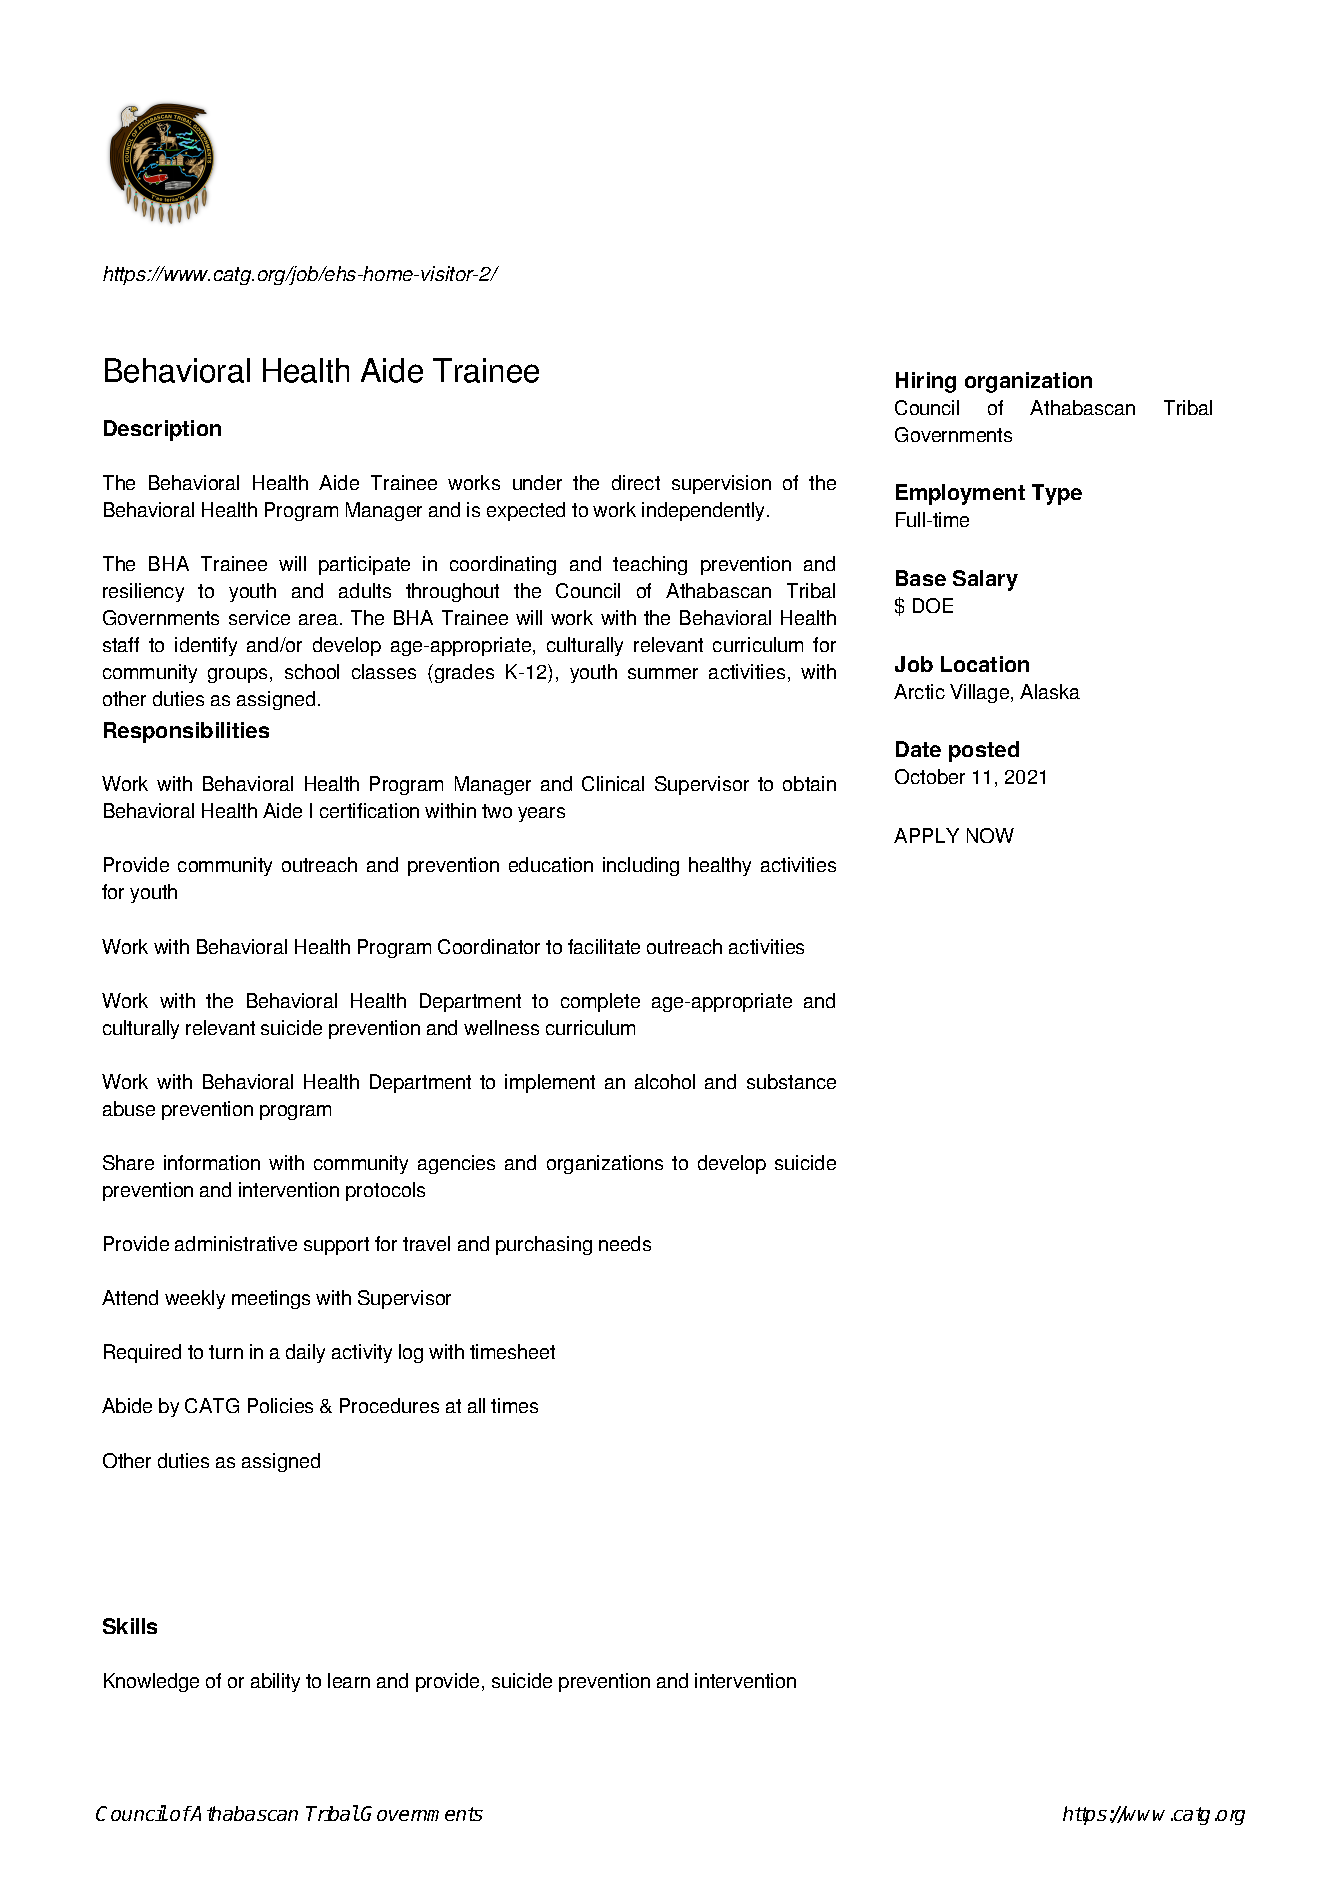 This document has width=1342, height=1898. What do you see at coordinates (600, 1002) in the document?
I see `complete` at bounding box center [600, 1002].
